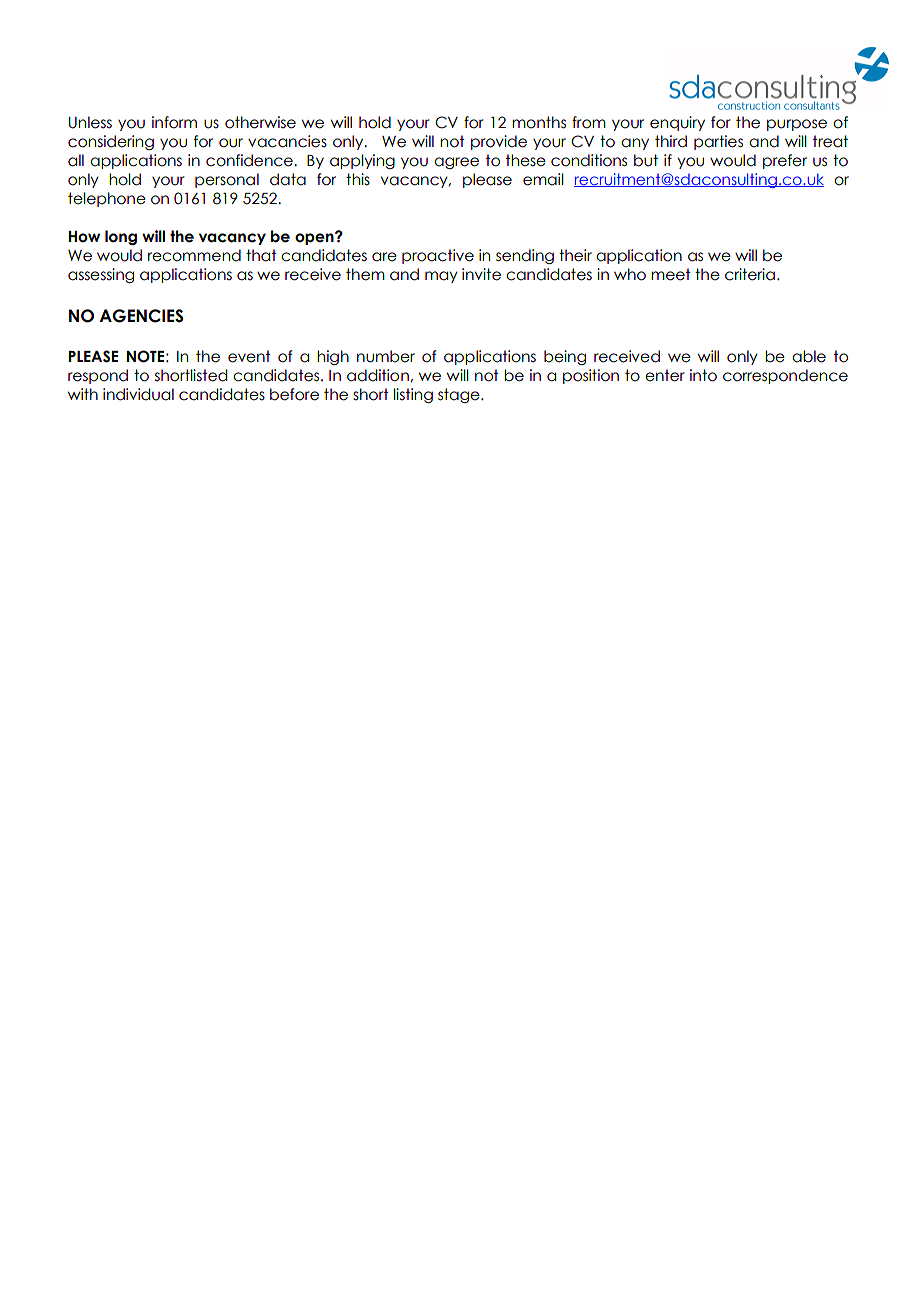 The width and height of the image is (924, 1308). What do you see at coordinates (543, 179) in the image?
I see `email` at bounding box center [543, 179].
